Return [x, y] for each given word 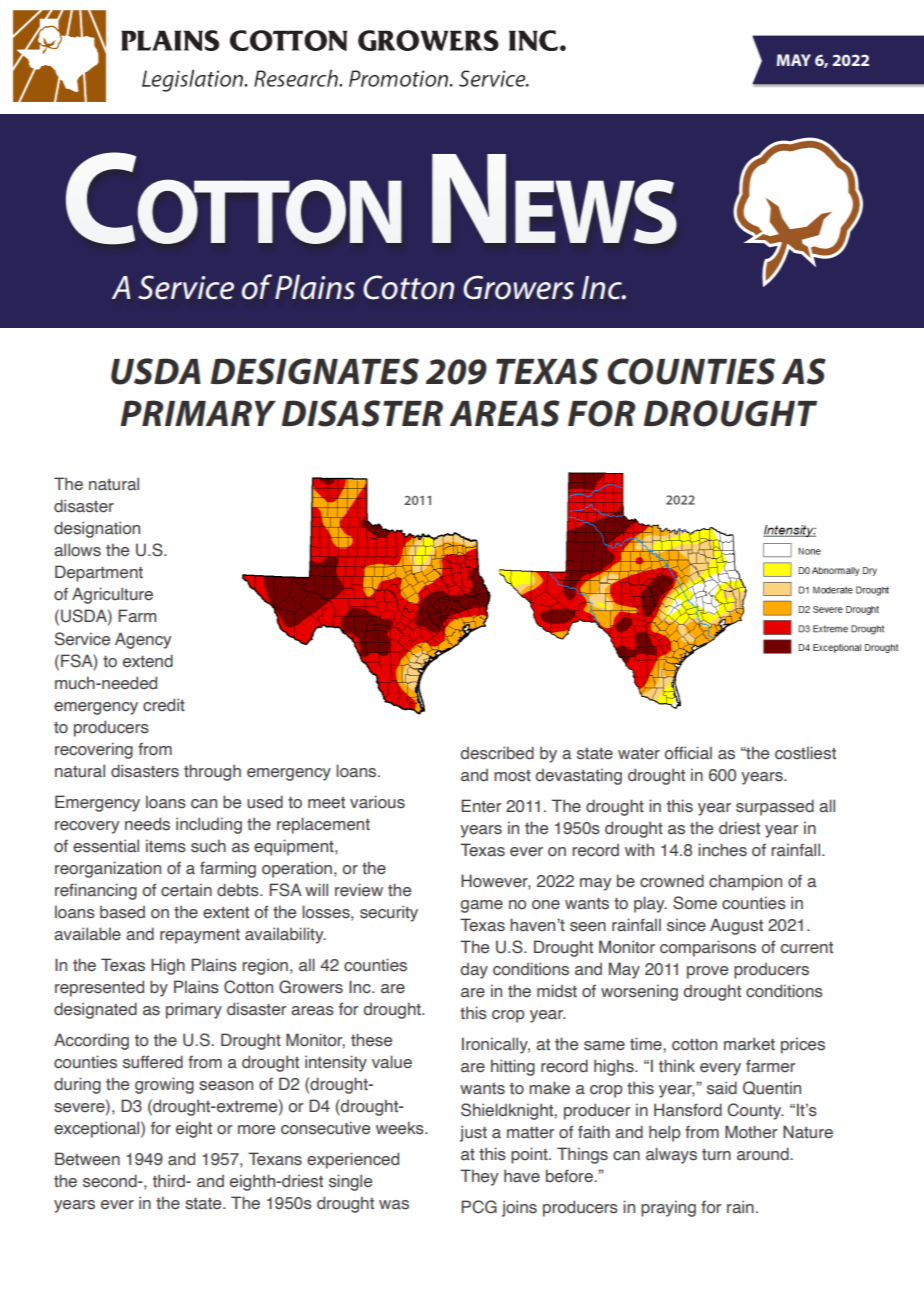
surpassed [775, 807]
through [212, 772]
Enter [481, 806]
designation [97, 529]
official [688, 753]
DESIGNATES [315, 371]
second [111, 1181]
